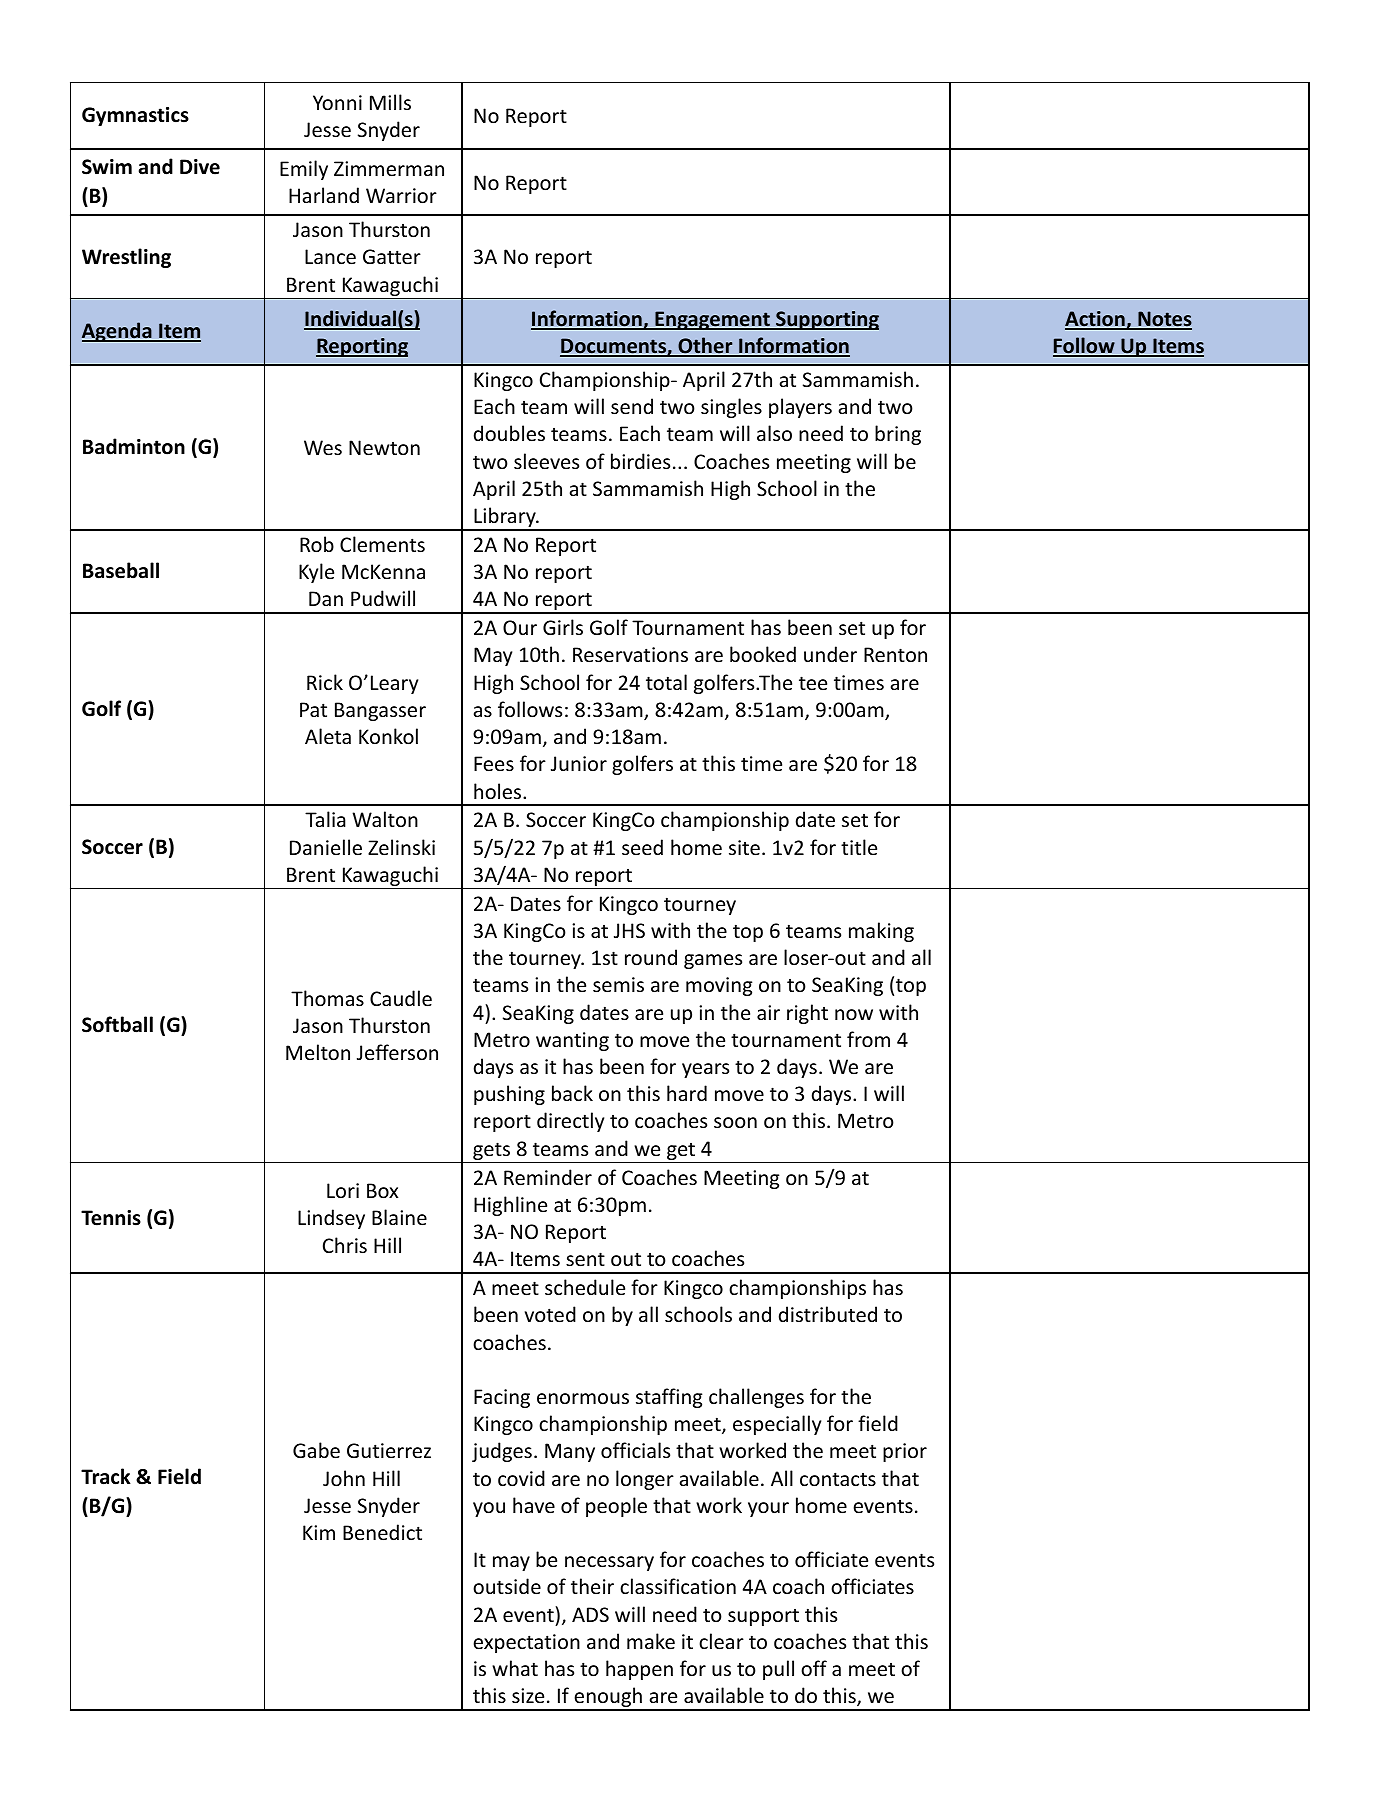 The height and width of the screenshot is (1796, 1388). What do you see at coordinates (640, 461) in the screenshot?
I see `birdies` at bounding box center [640, 461].
